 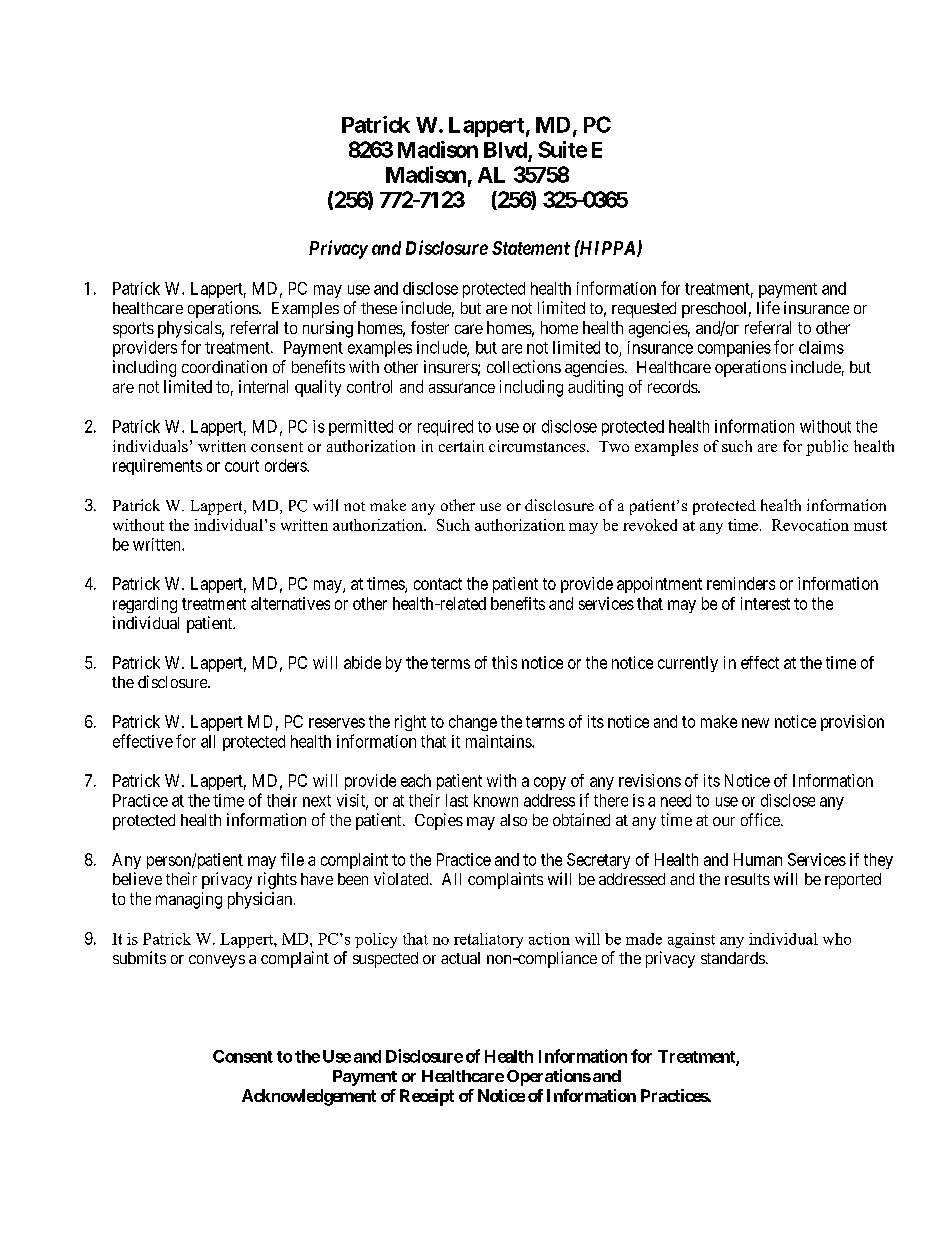 I want to click on Receipt, so click(x=427, y=1097).
